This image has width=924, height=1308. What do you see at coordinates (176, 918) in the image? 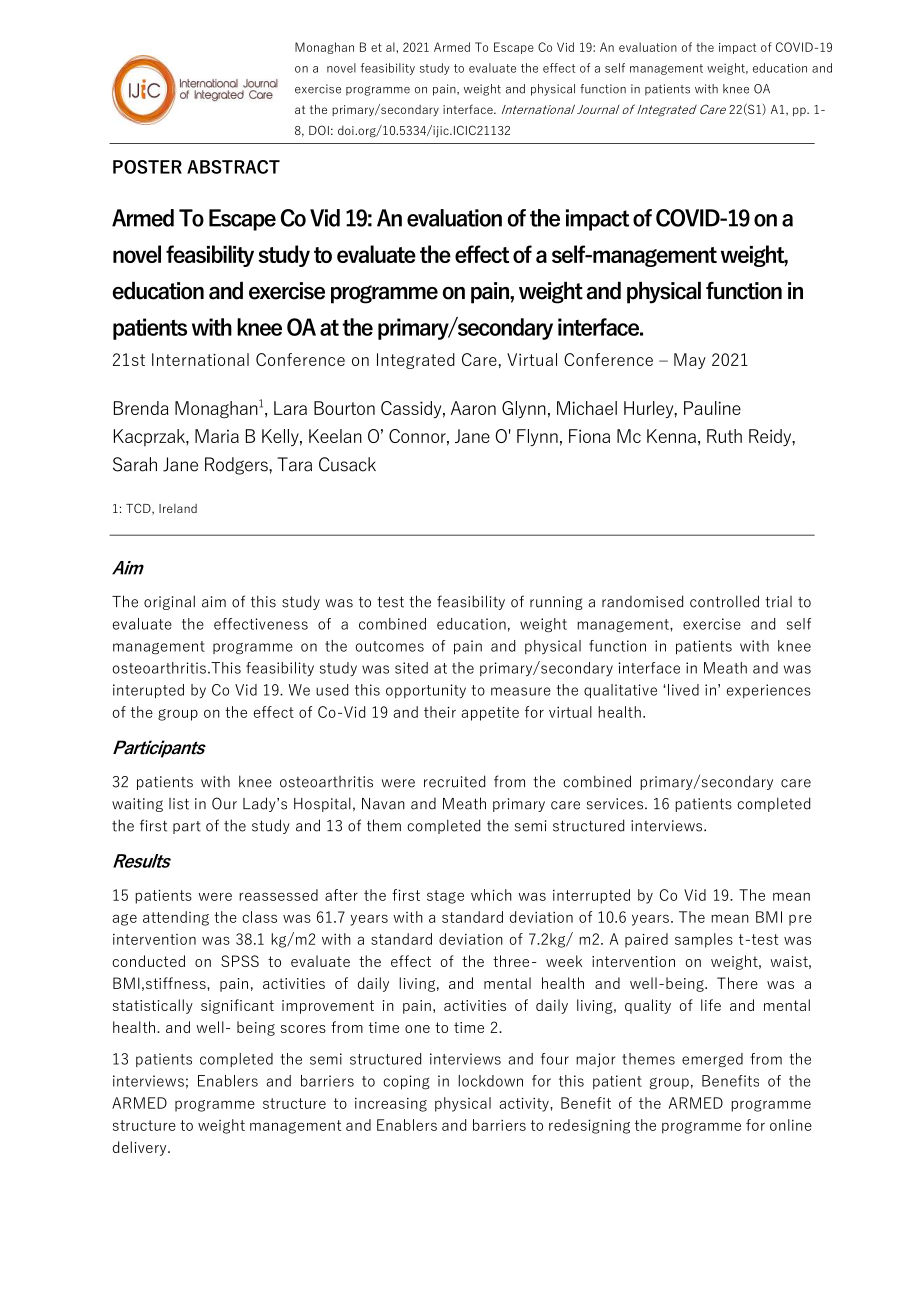
I see `attending` at bounding box center [176, 918].
